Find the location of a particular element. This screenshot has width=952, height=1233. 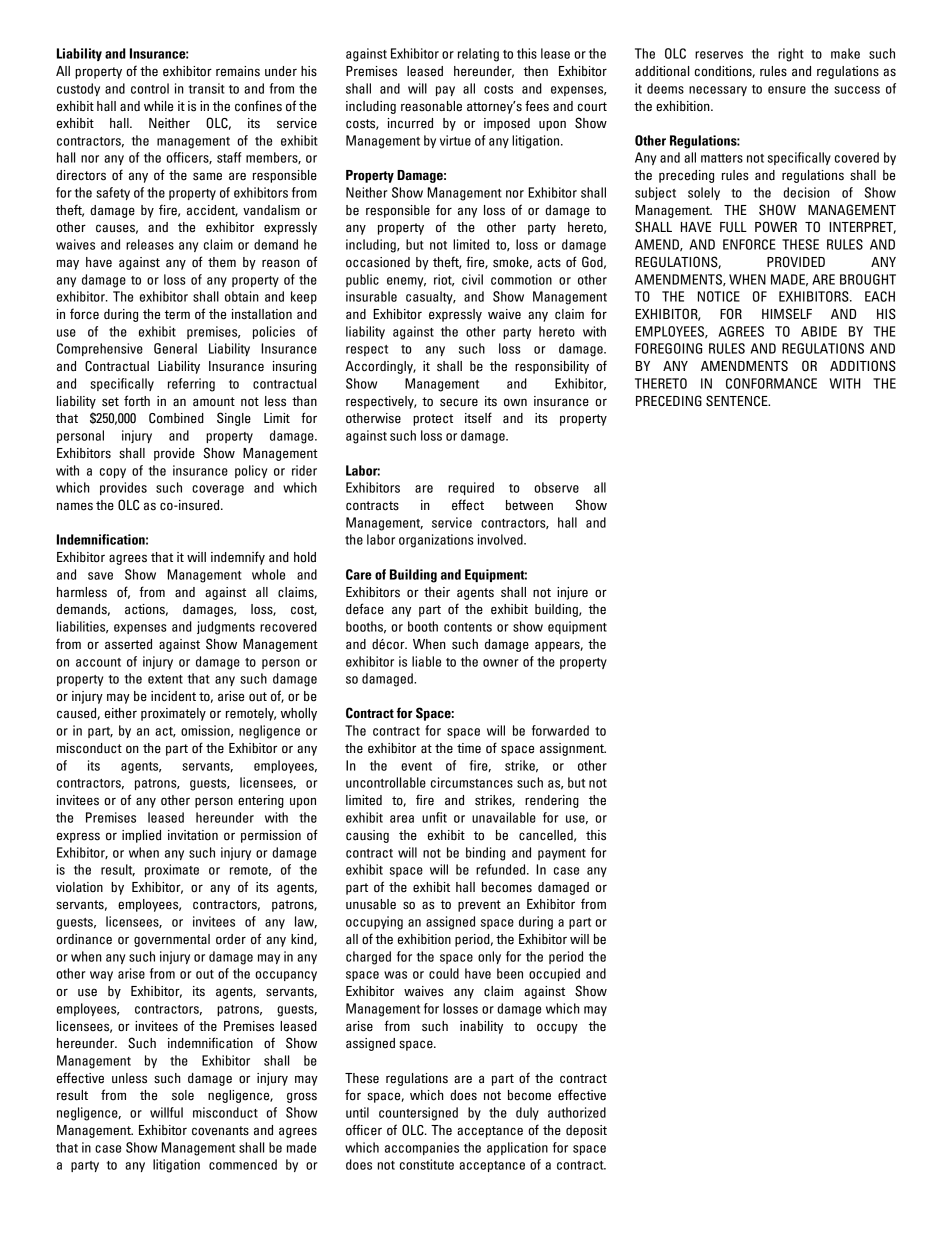

while is located at coordinates (158, 106).
